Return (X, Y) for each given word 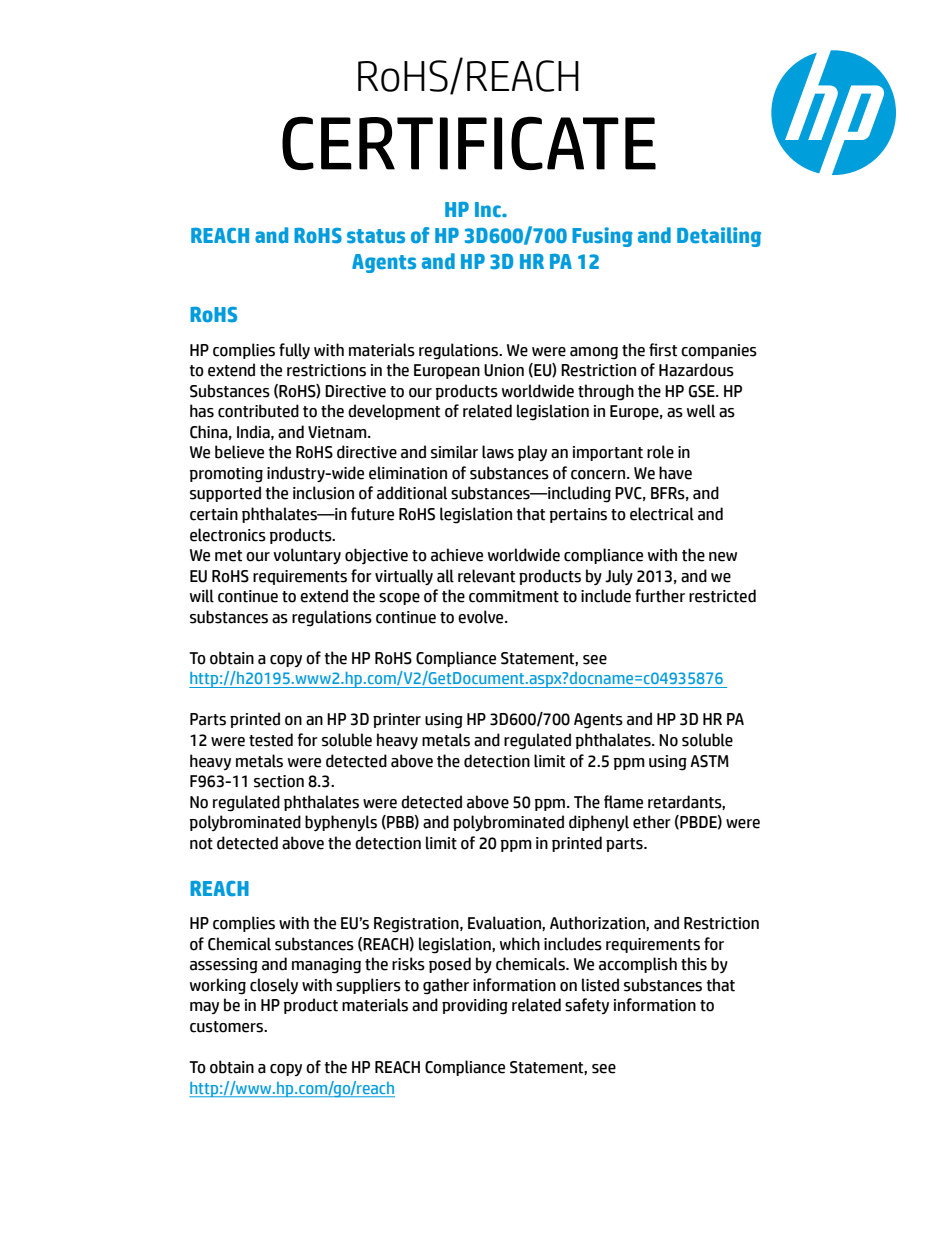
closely (274, 986)
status (376, 236)
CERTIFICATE (469, 143)
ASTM (709, 761)
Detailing (719, 237)
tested (271, 740)
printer (397, 720)
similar (454, 452)
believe (239, 452)
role (660, 452)
